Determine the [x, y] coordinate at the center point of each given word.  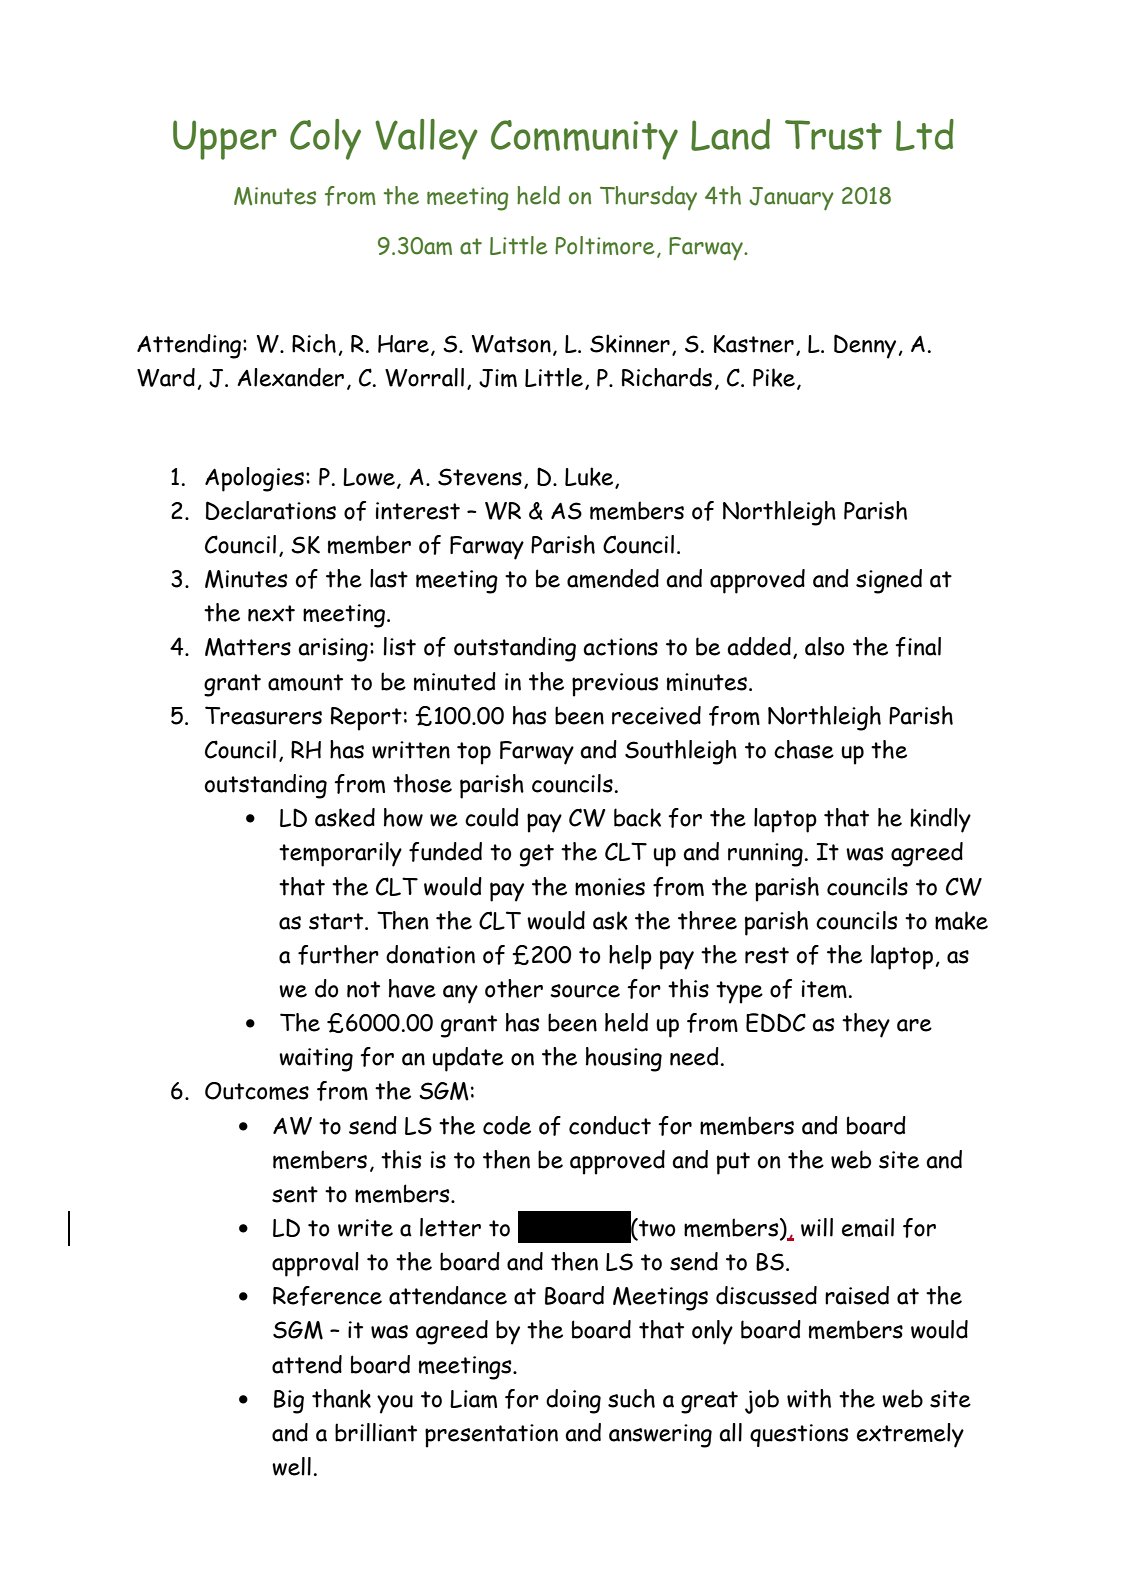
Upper [225, 140]
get [537, 855]
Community [584, 140]
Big [289, 1402]
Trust [833, 135]
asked [345, 817]
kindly [940, 820]
